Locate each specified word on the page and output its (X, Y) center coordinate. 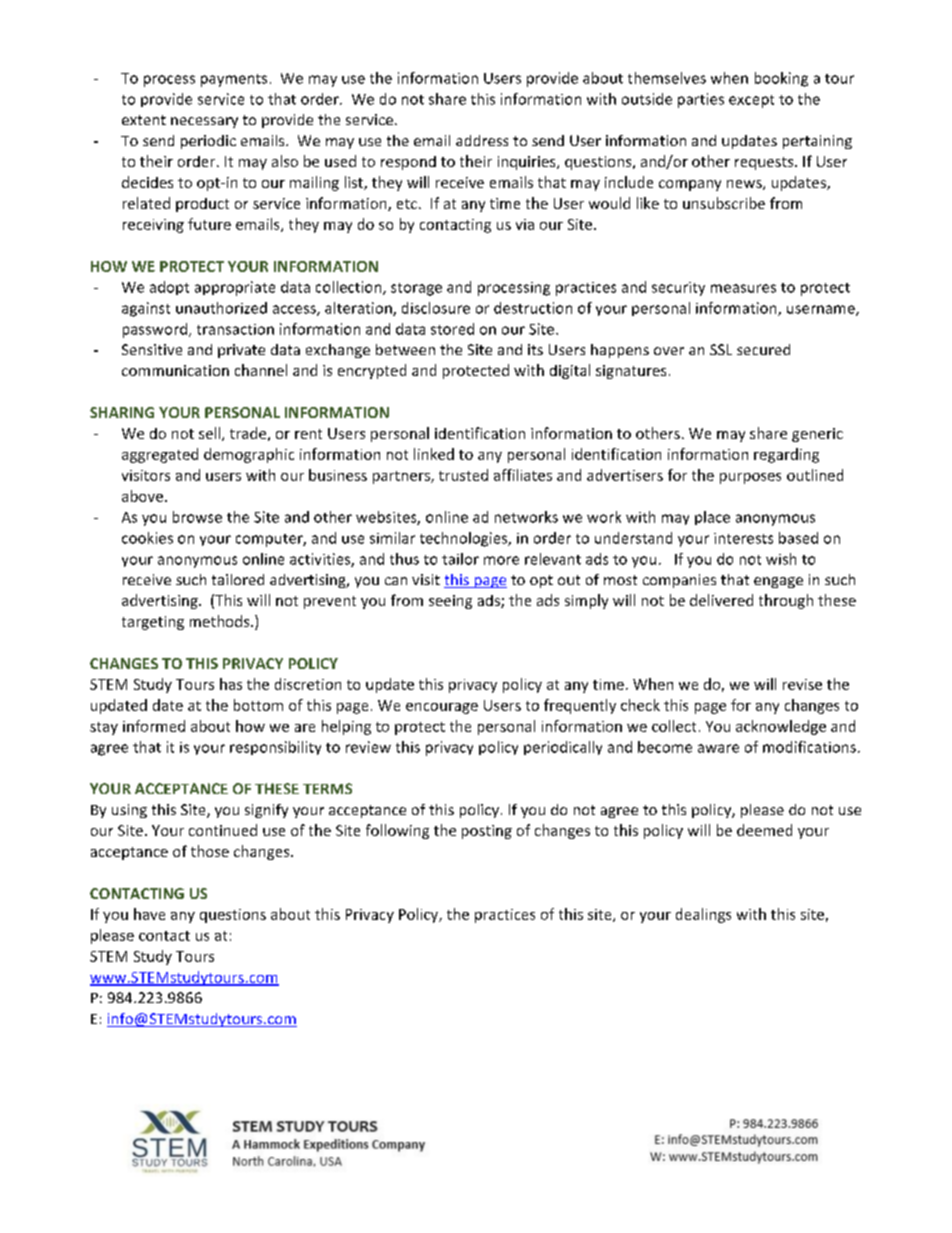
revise (802, 684)
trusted (463, 475)
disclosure (436, 308)
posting (487, 832)
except (751, 101)
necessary (204, 122)
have (149, 914)
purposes (750, 478)
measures (743, 288)
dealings (703, 915)
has (231, 684)
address (482, 140)
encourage (442, 708)
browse (197, 517)
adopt (169, 288)
